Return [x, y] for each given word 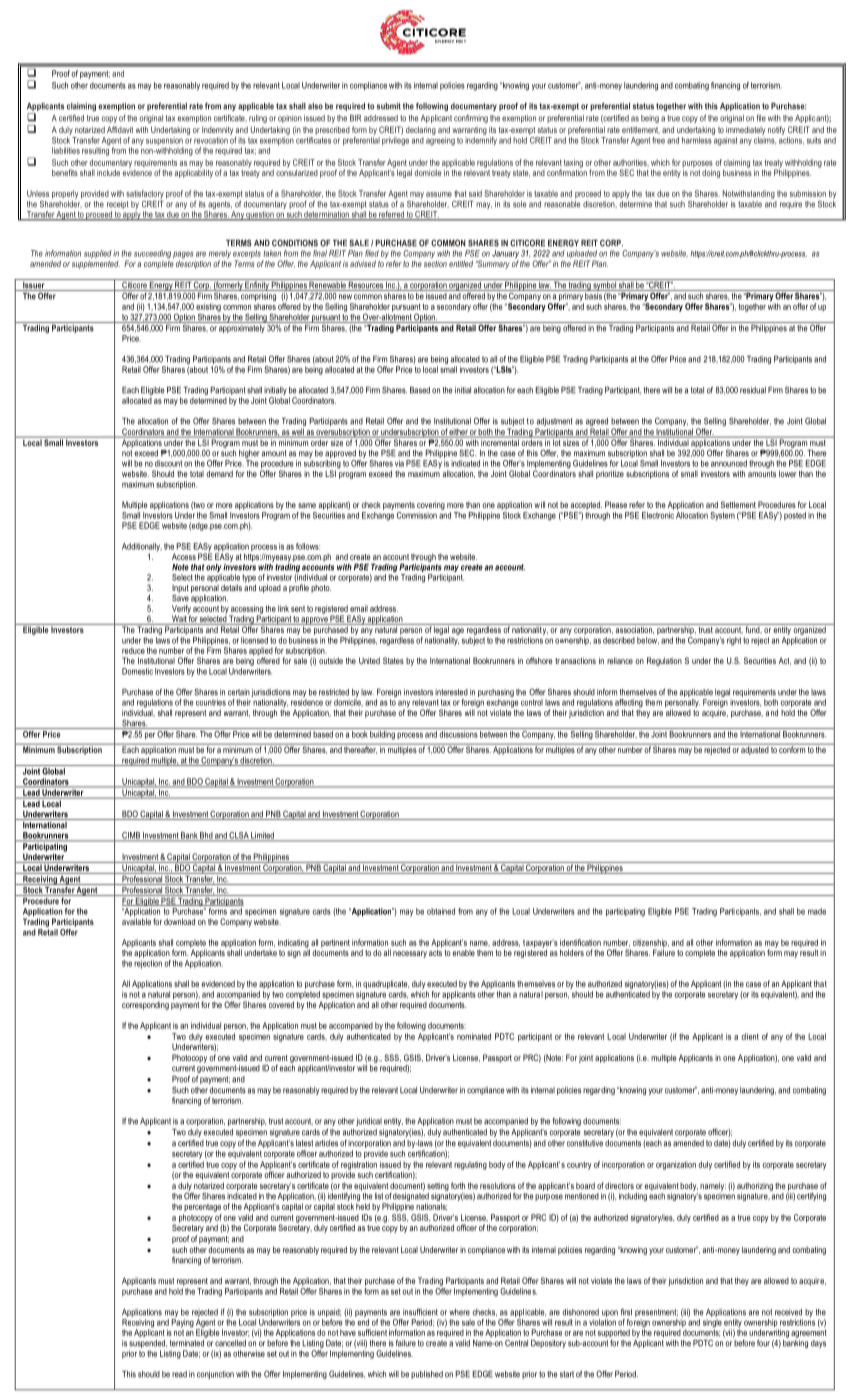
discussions [458, 734]
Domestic [137, 671]
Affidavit [120, 129]
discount [168, 463]
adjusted [755, 749]
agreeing [440, 141]
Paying [183, 1323]
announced [729, 463]
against [726, 141]
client [750, 1036]
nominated [474, 1036]
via [399, 463]
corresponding [145, 1005]
